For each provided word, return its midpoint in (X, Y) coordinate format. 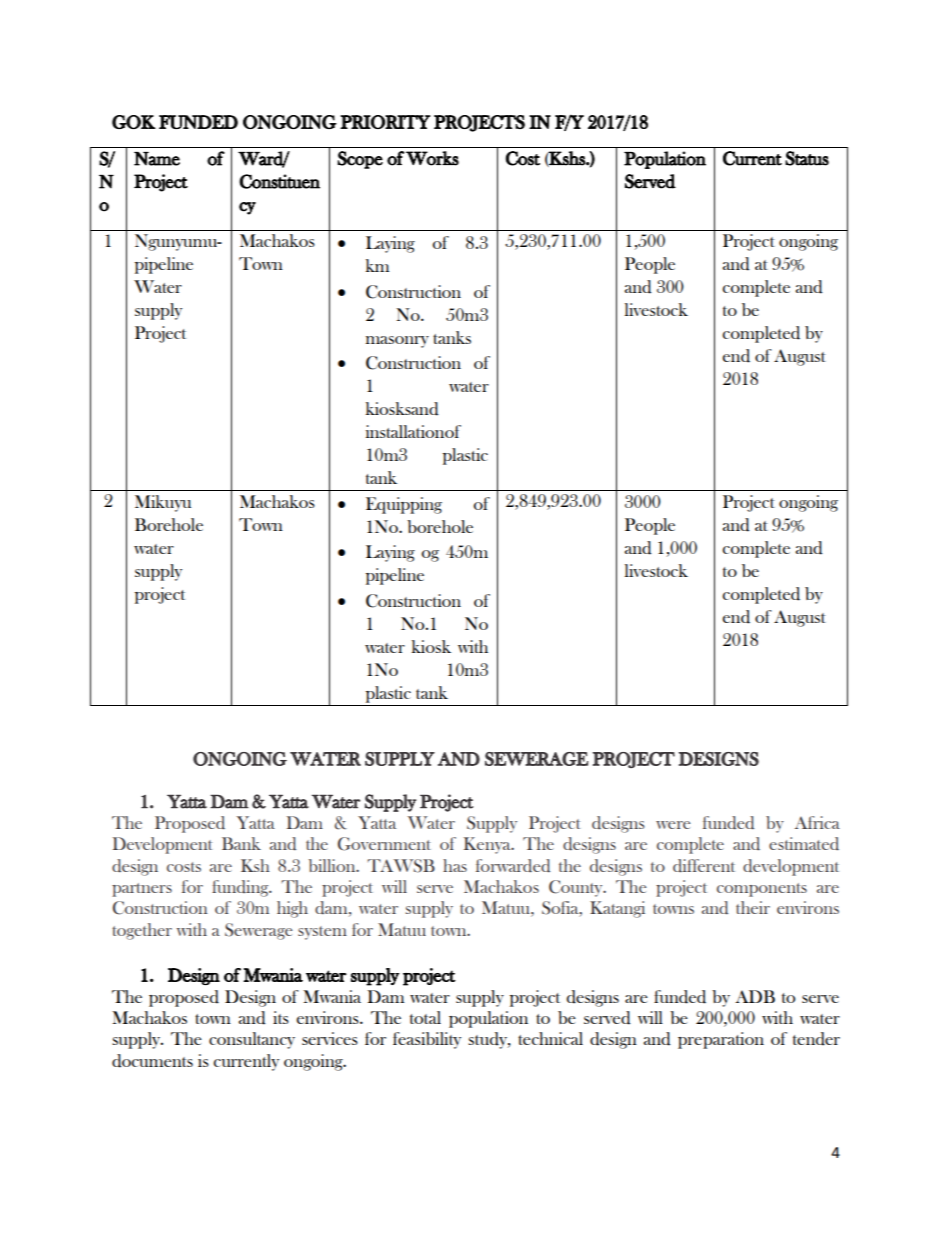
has (455, 865)
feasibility (427, 1040)
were (673, 825)
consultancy (252, 1040)
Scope (360, 160)
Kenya (488, 845)
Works (432, 158)
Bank (241, 843)
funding (241, 888)
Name (157, 159)
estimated (804, 843)
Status (807, 158)
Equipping (404, 505)
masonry (397, 342)
